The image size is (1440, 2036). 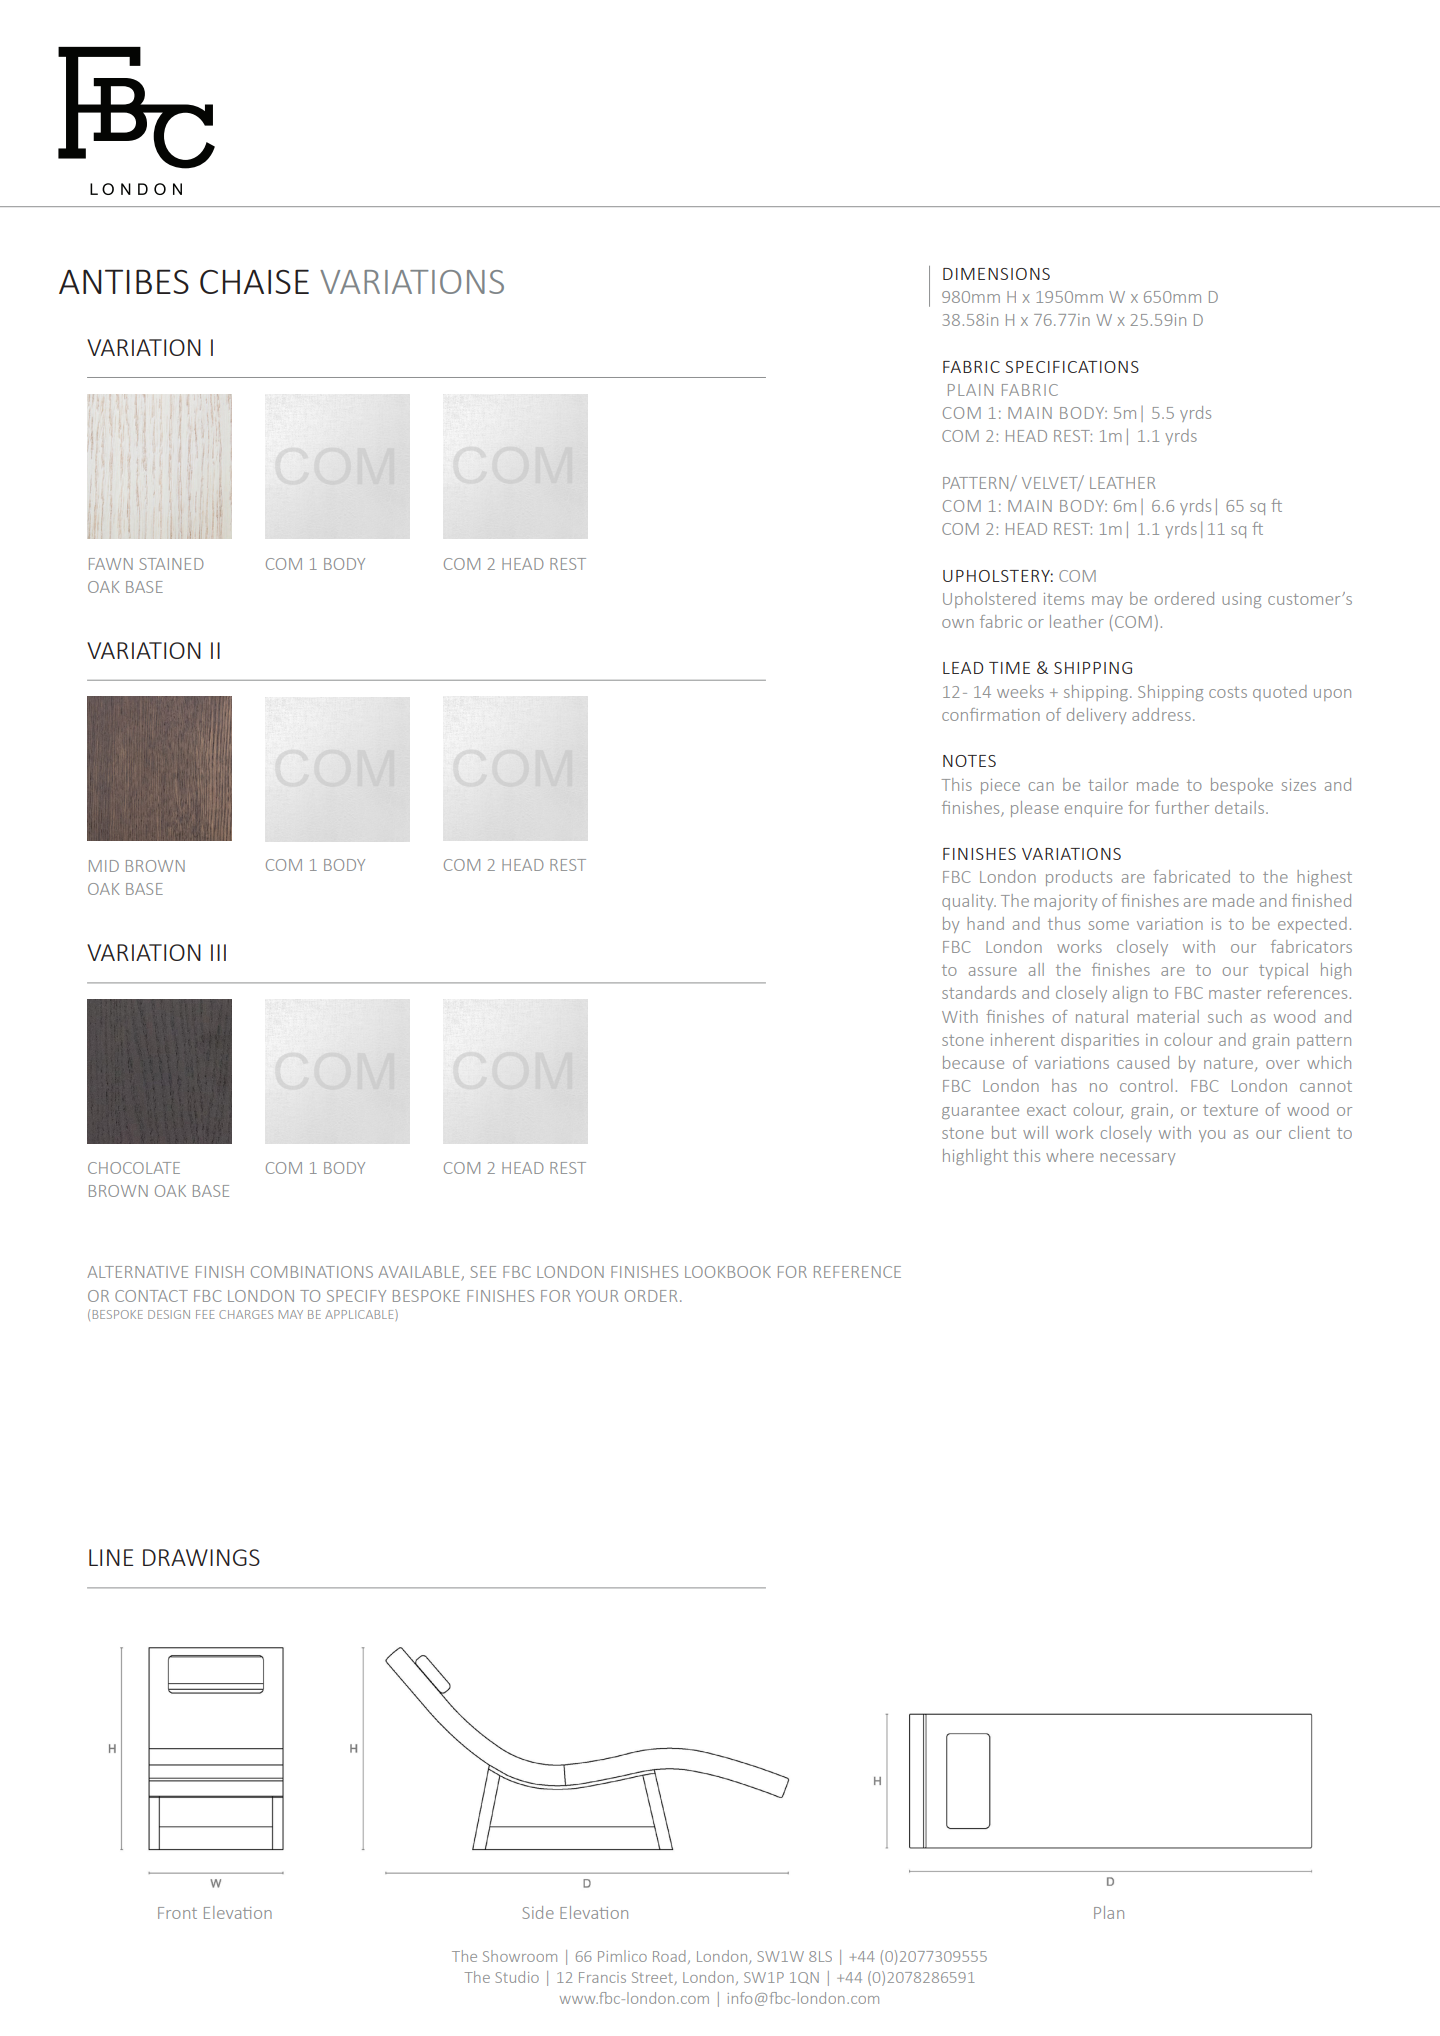 I want to click on guarantee, so click(x=980, y=1112).
